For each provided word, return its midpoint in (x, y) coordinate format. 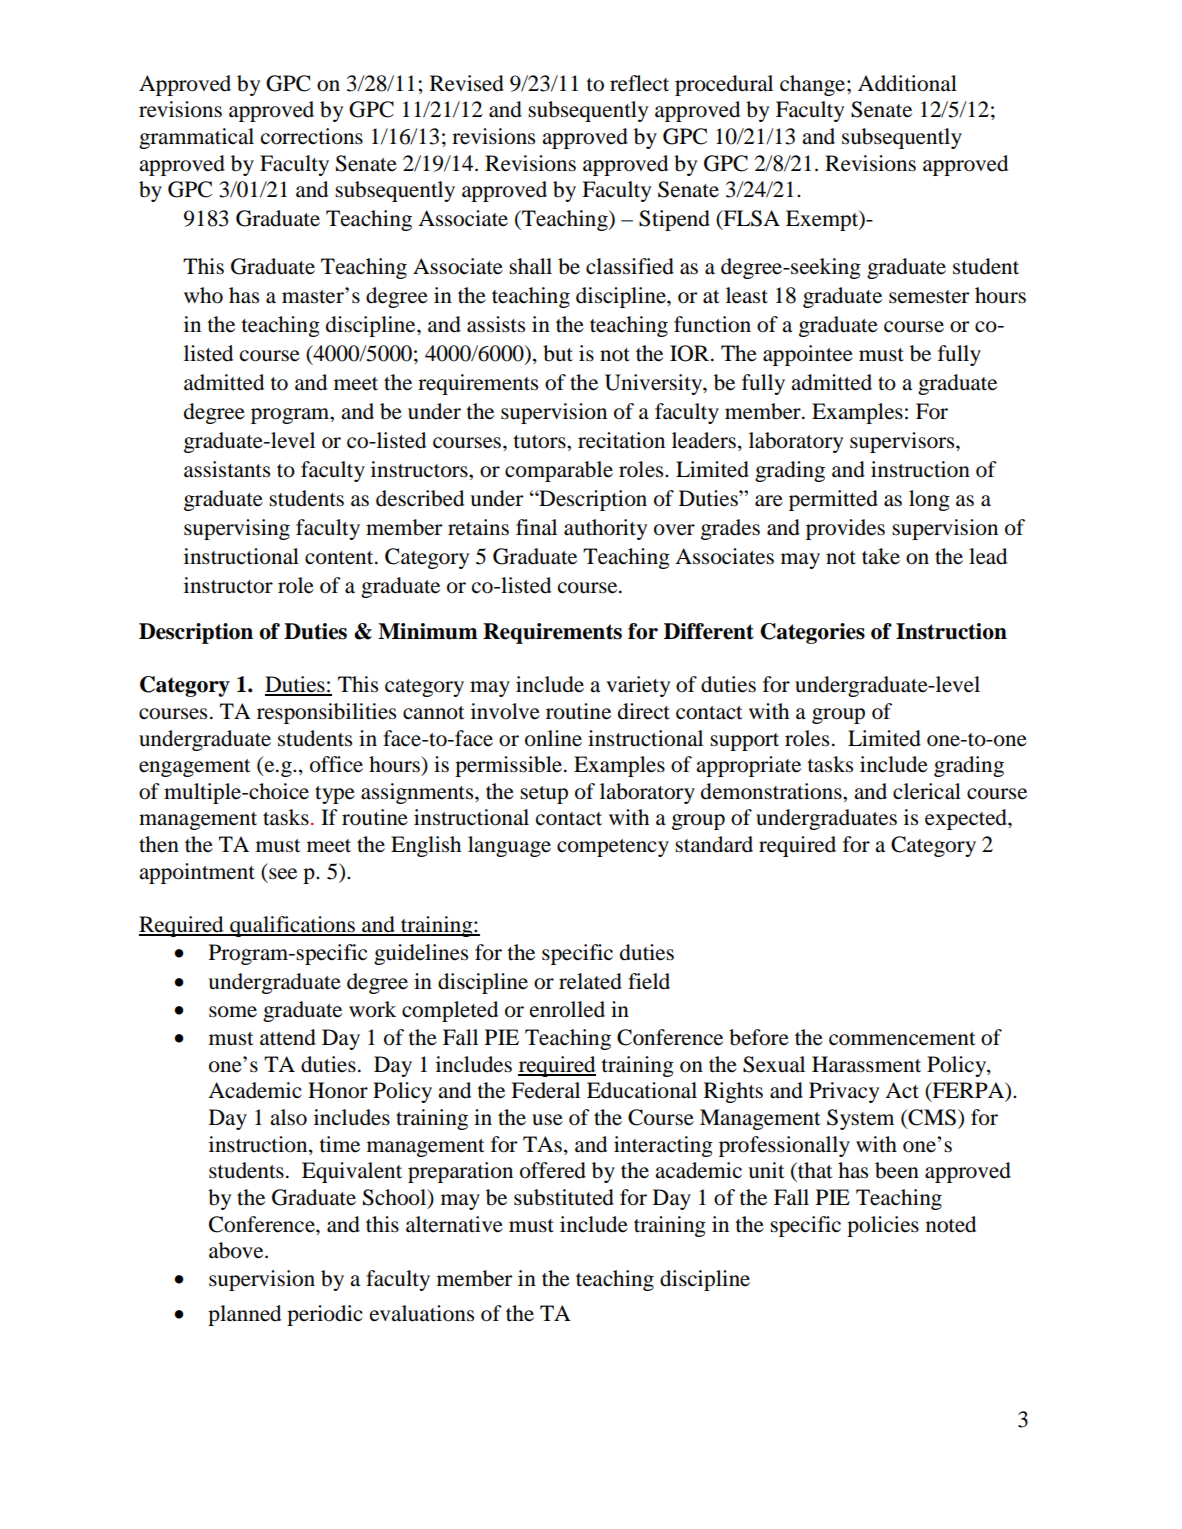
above (237, 1250)
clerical (927, 791)
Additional (907, 83)
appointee (808, 355)
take (881, 556)
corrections (312, 136)
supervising (237, 529)
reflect (639, 83)
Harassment (866, 1064)
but (558, 353)
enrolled (567, 1009)
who (203, 295)
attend (288, 1037)
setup (544, 795)
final (536, 527)
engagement (195, 768)
